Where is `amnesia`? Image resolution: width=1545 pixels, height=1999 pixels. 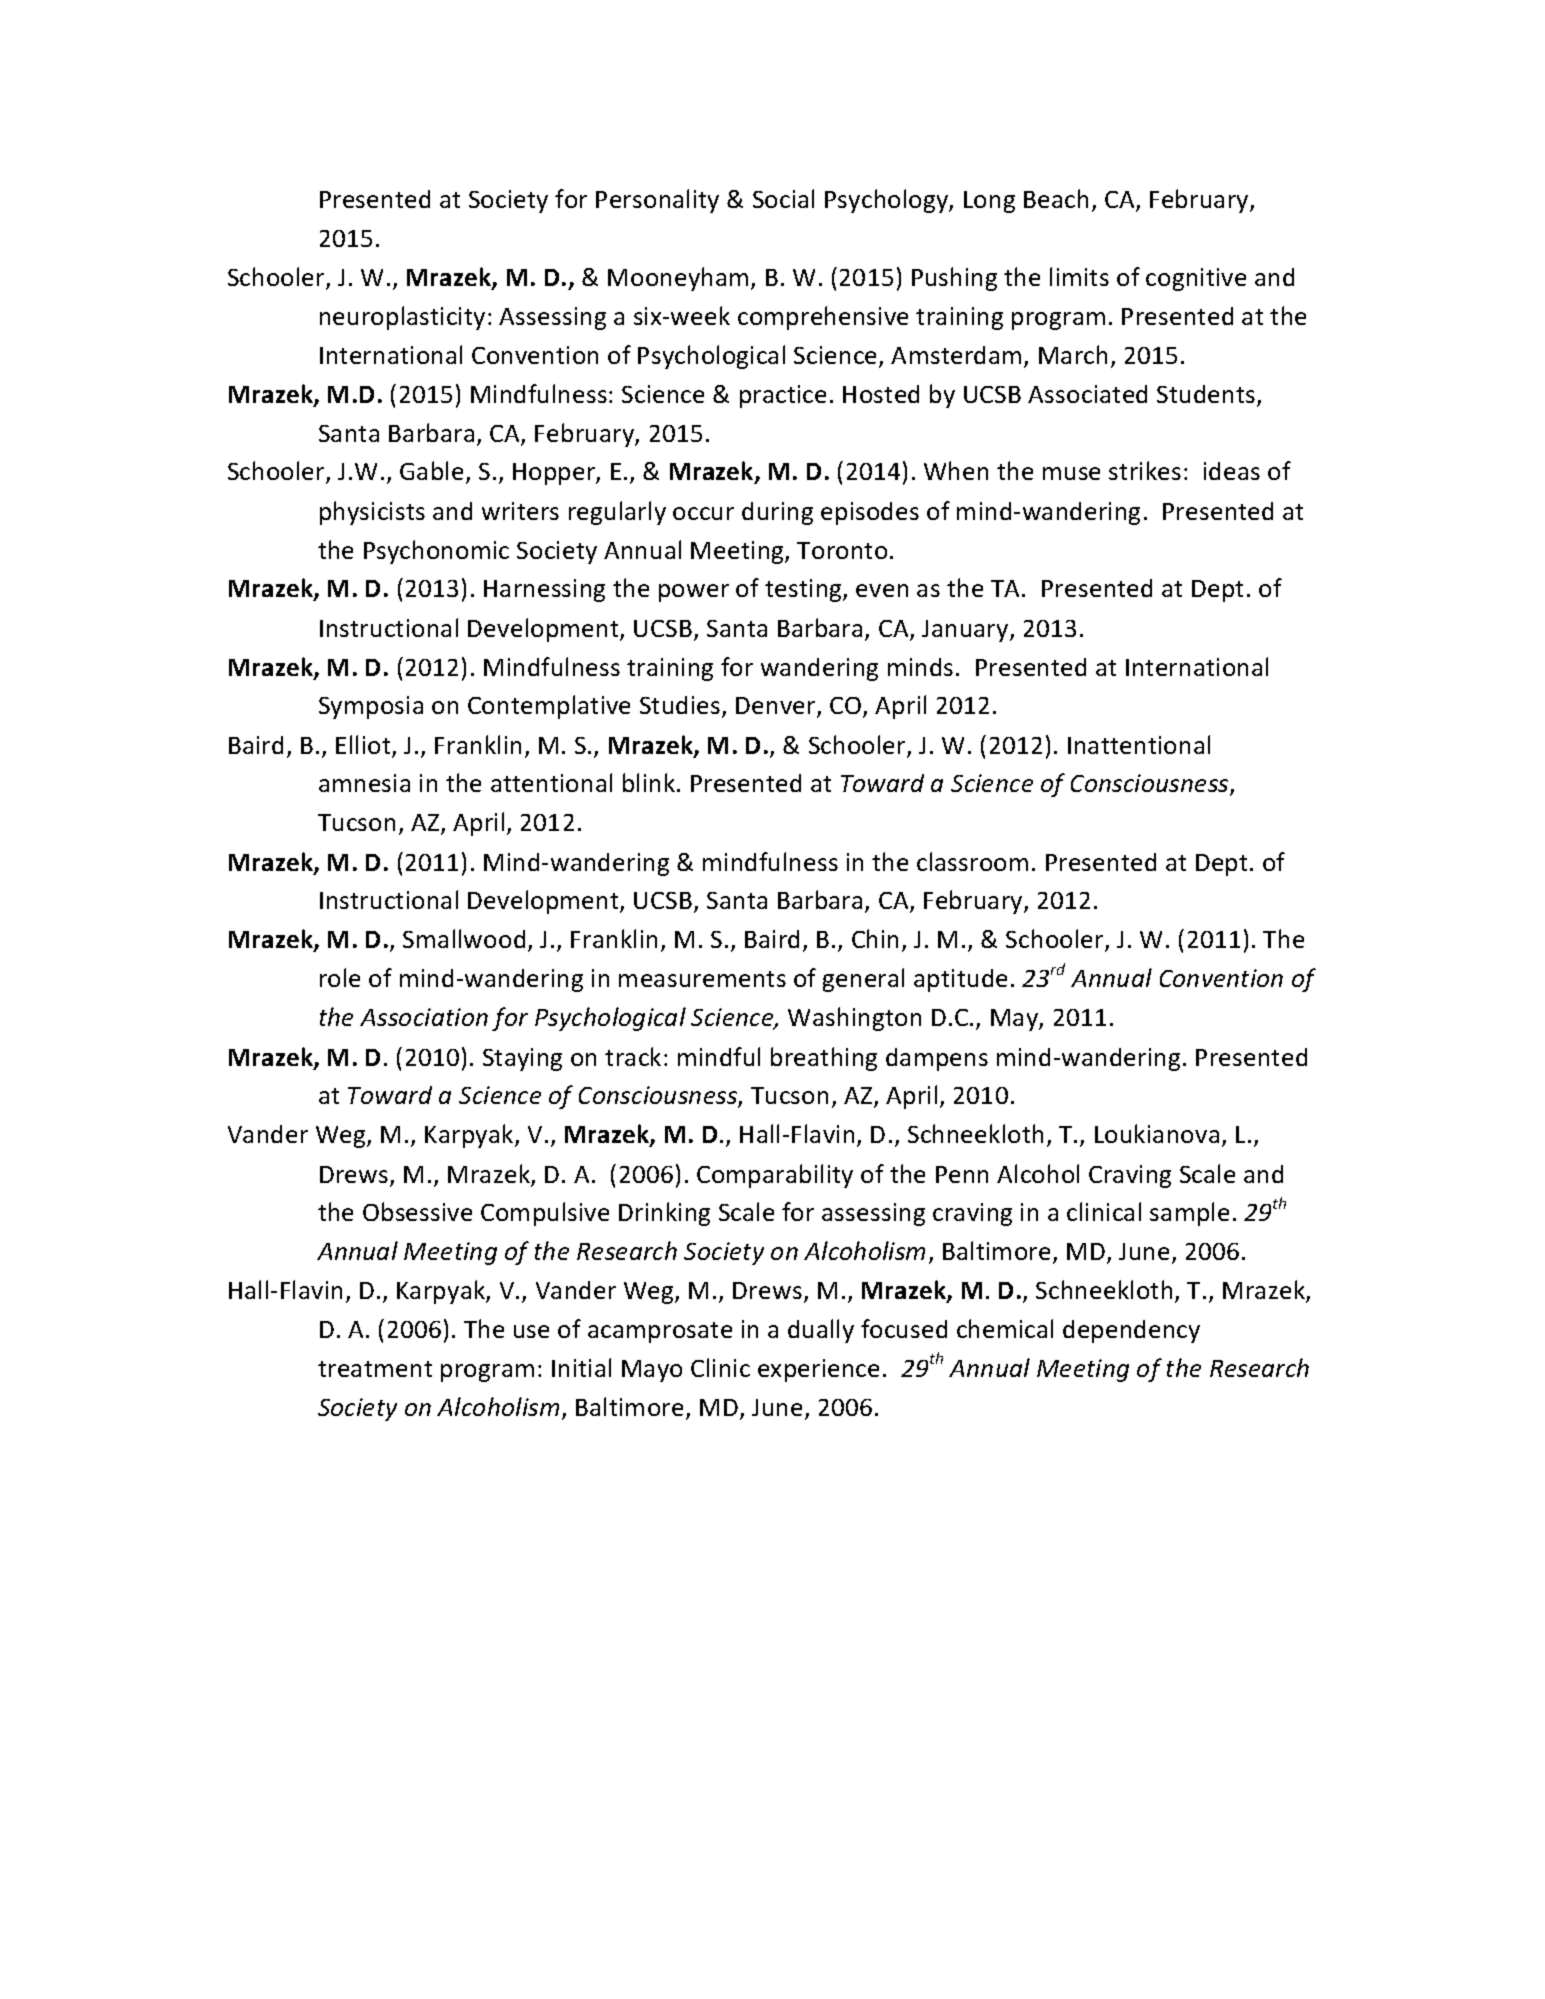
amnesia is located at coordinates (364, 783).
